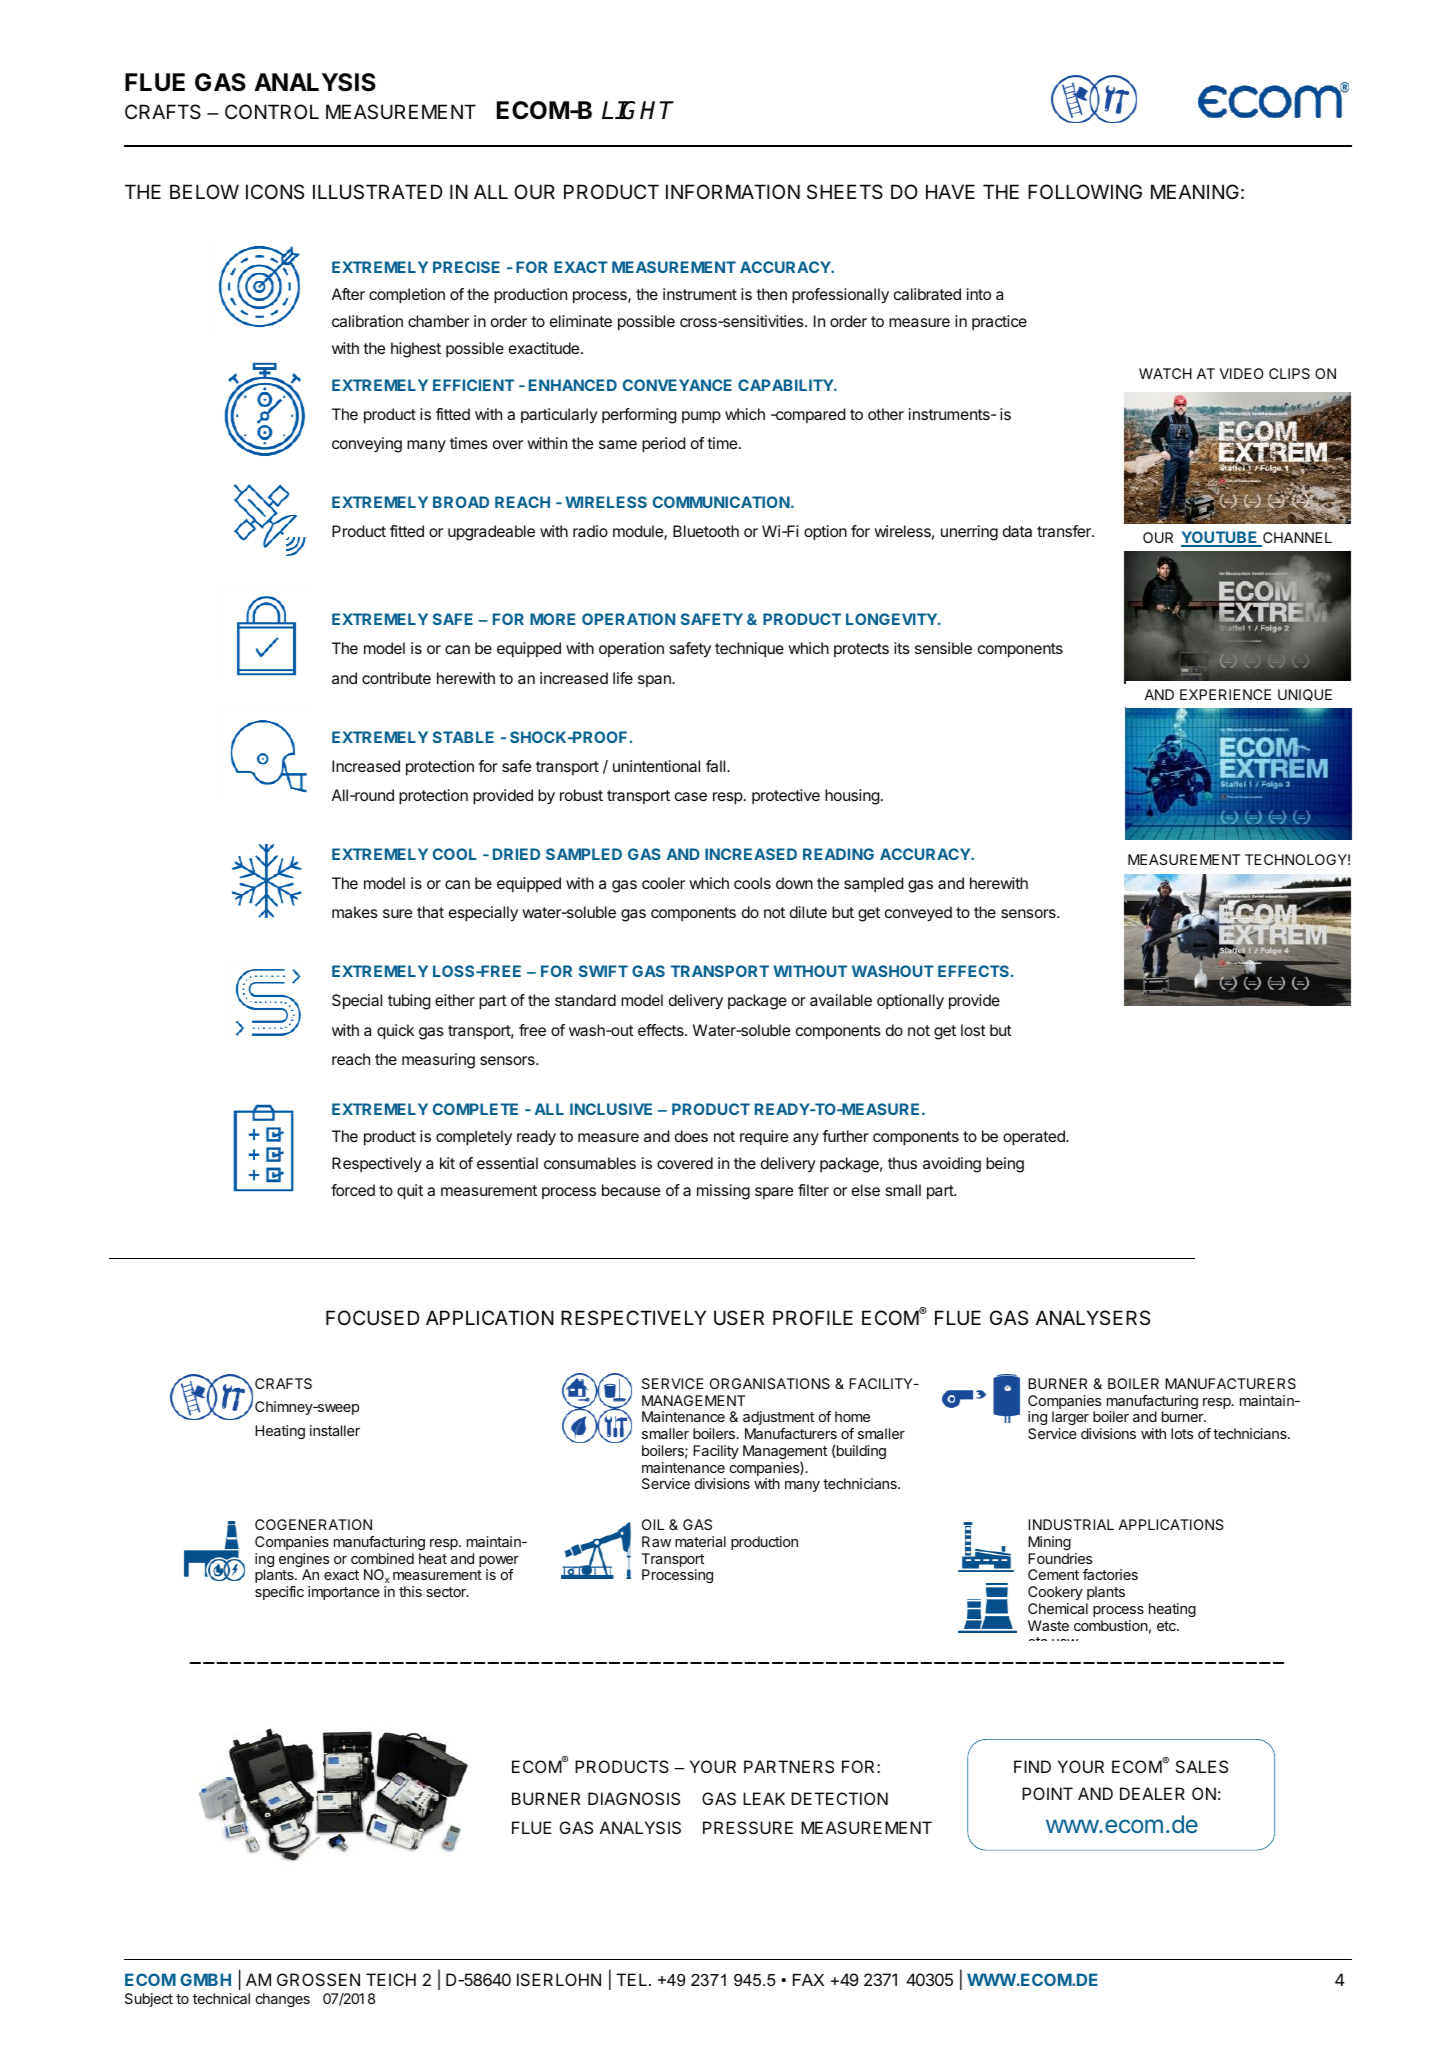  I want to click on contribute, so click(396, 678).
